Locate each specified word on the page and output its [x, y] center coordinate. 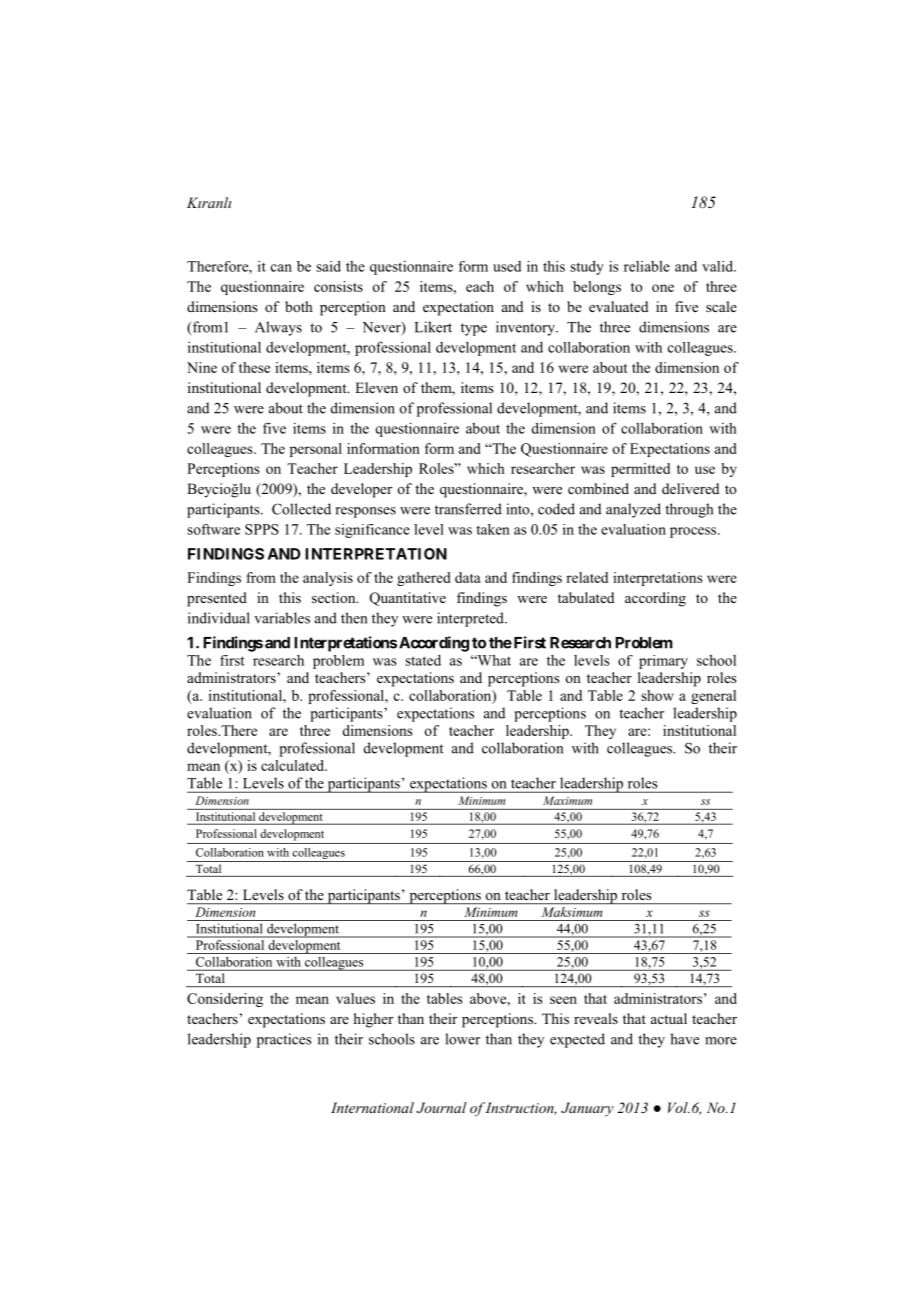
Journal [442, 1108]
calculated [294, 765]
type [474, 329]
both [299, 306]
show [657, 695]
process [694, 532]
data [468, 577]
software [213, 529]
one [663, 288]
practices [284, 1040]
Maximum [567, 800]
